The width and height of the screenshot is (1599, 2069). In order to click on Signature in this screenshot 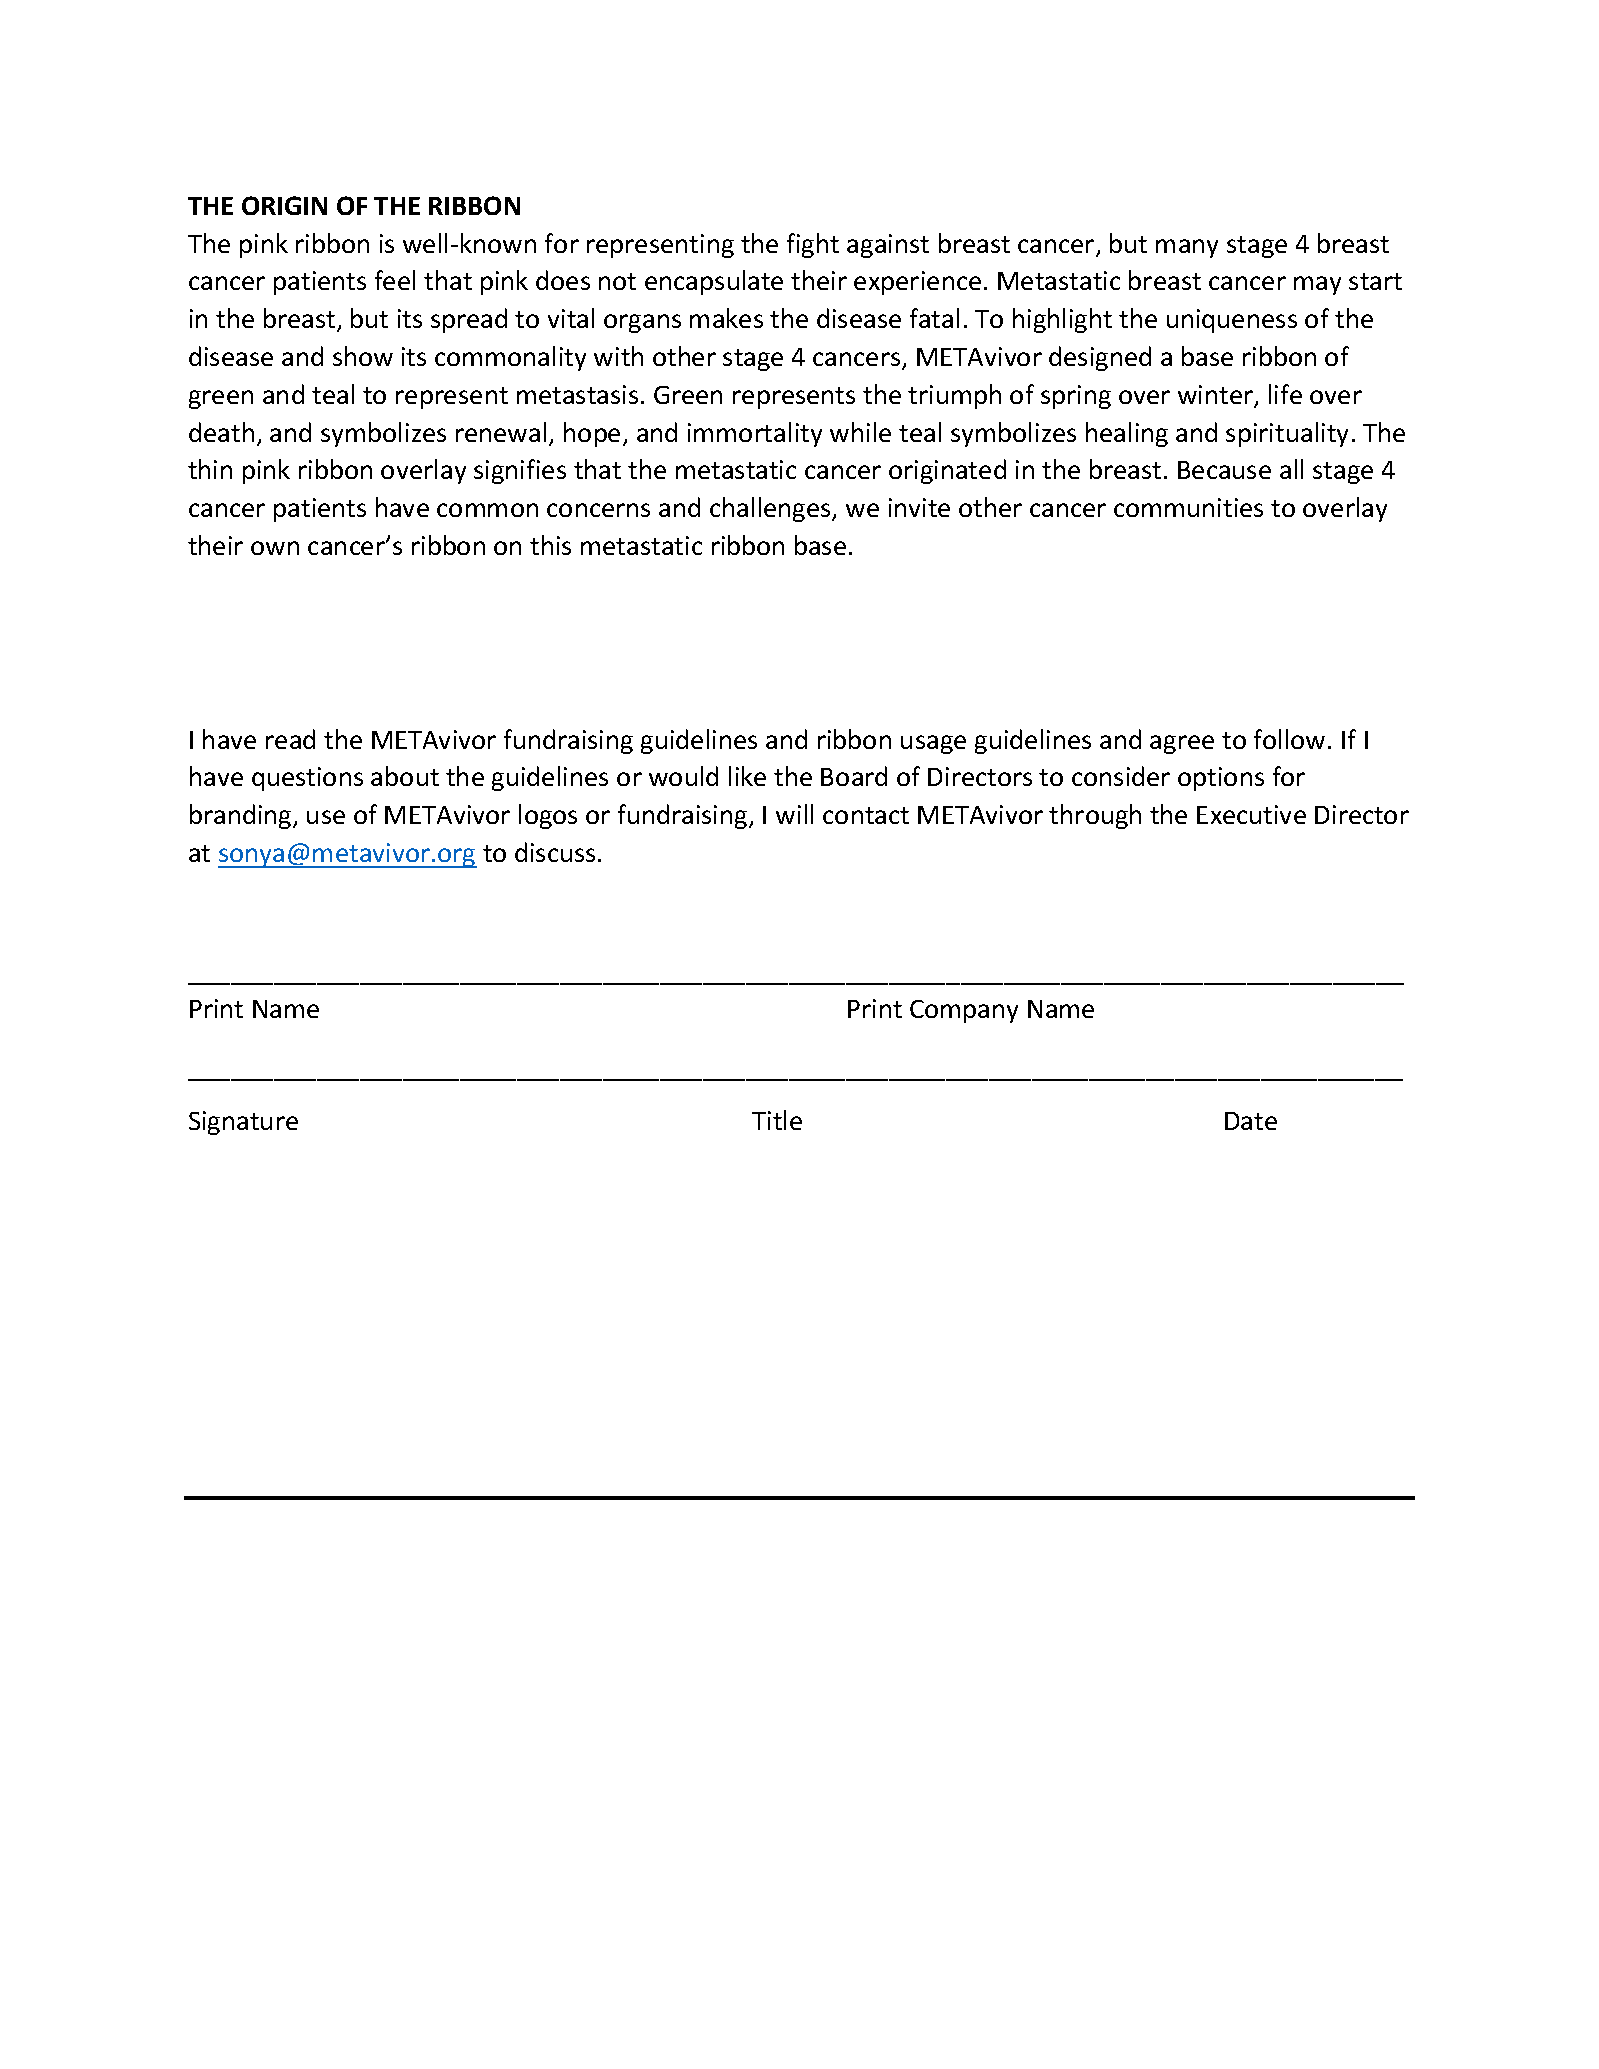, I will do `click(243, 1123)`.
